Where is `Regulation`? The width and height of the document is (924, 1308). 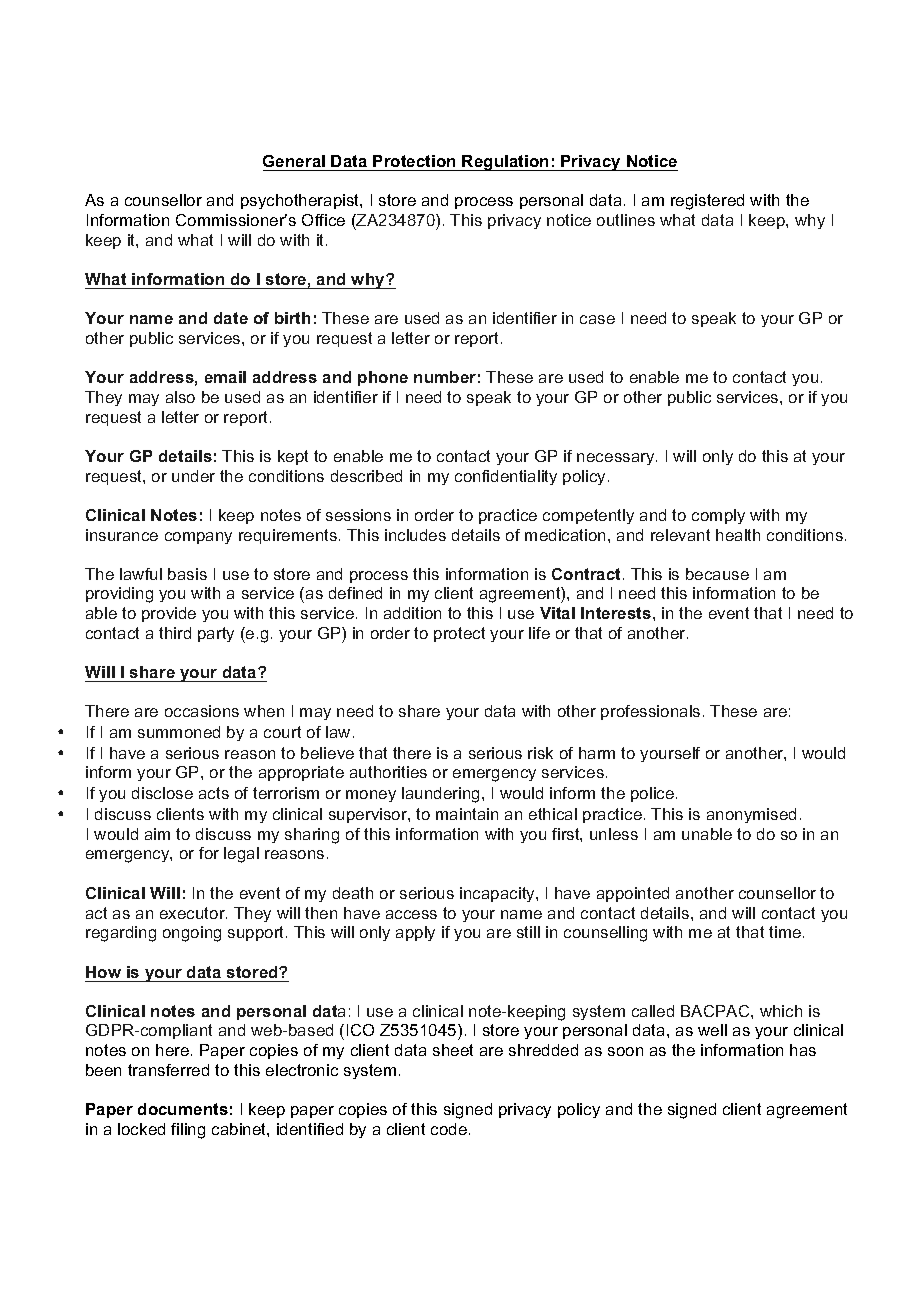 Regulation is located at coordinates (506, 163).
